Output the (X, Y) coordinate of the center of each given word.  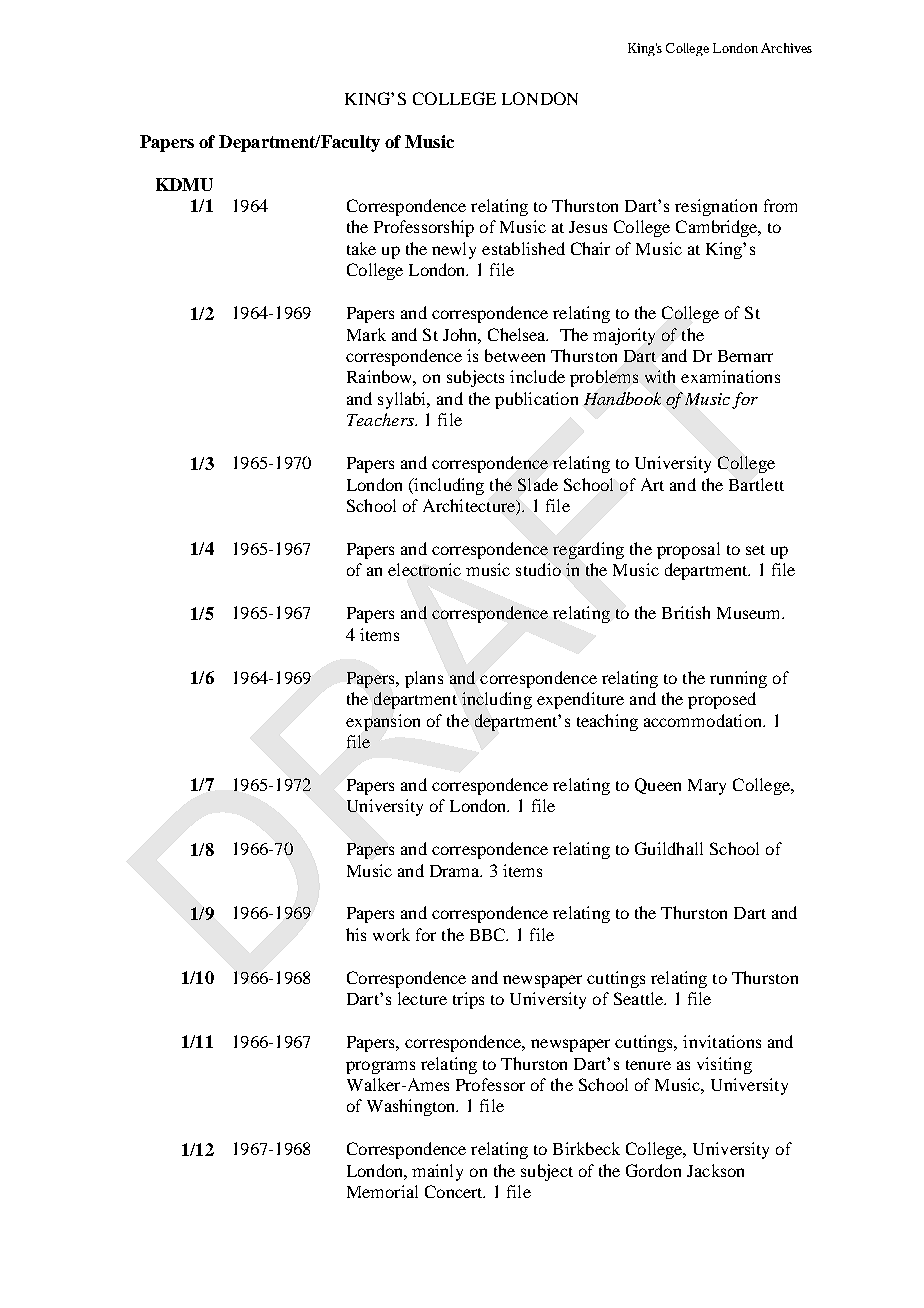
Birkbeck (586, 1148)
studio (538, 569)
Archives (786, 48)
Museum (750, 613)
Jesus (588, 227)
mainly (437, 1172)
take (361, 248)
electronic (424, 569)
